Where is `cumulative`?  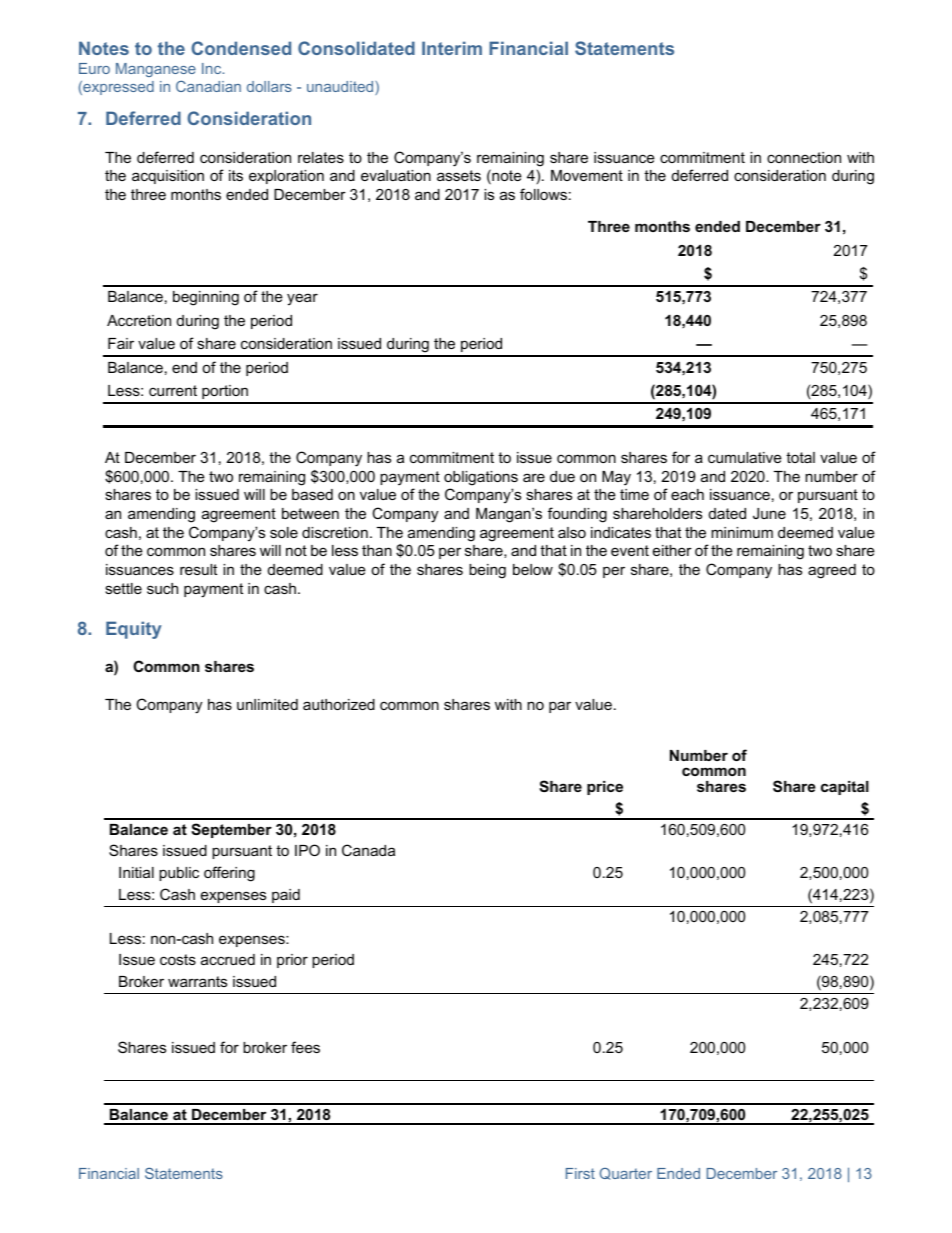
cumulative is located at coordinates (745, 457).
